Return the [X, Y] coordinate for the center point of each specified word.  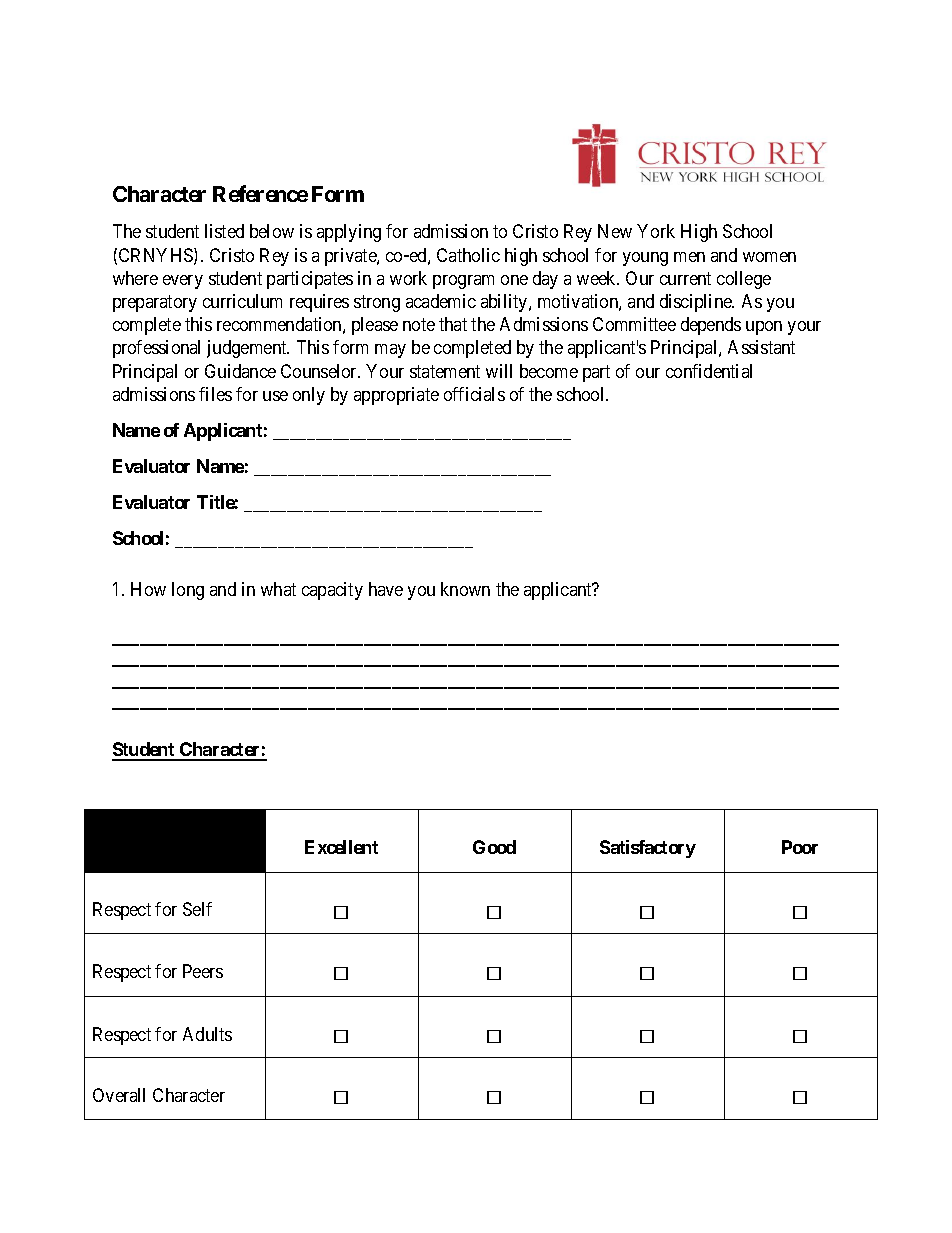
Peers [203, 971]
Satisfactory [648, 849]
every [183, 282]
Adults [207, 1034]
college [744, 280]
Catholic [468, 255]
